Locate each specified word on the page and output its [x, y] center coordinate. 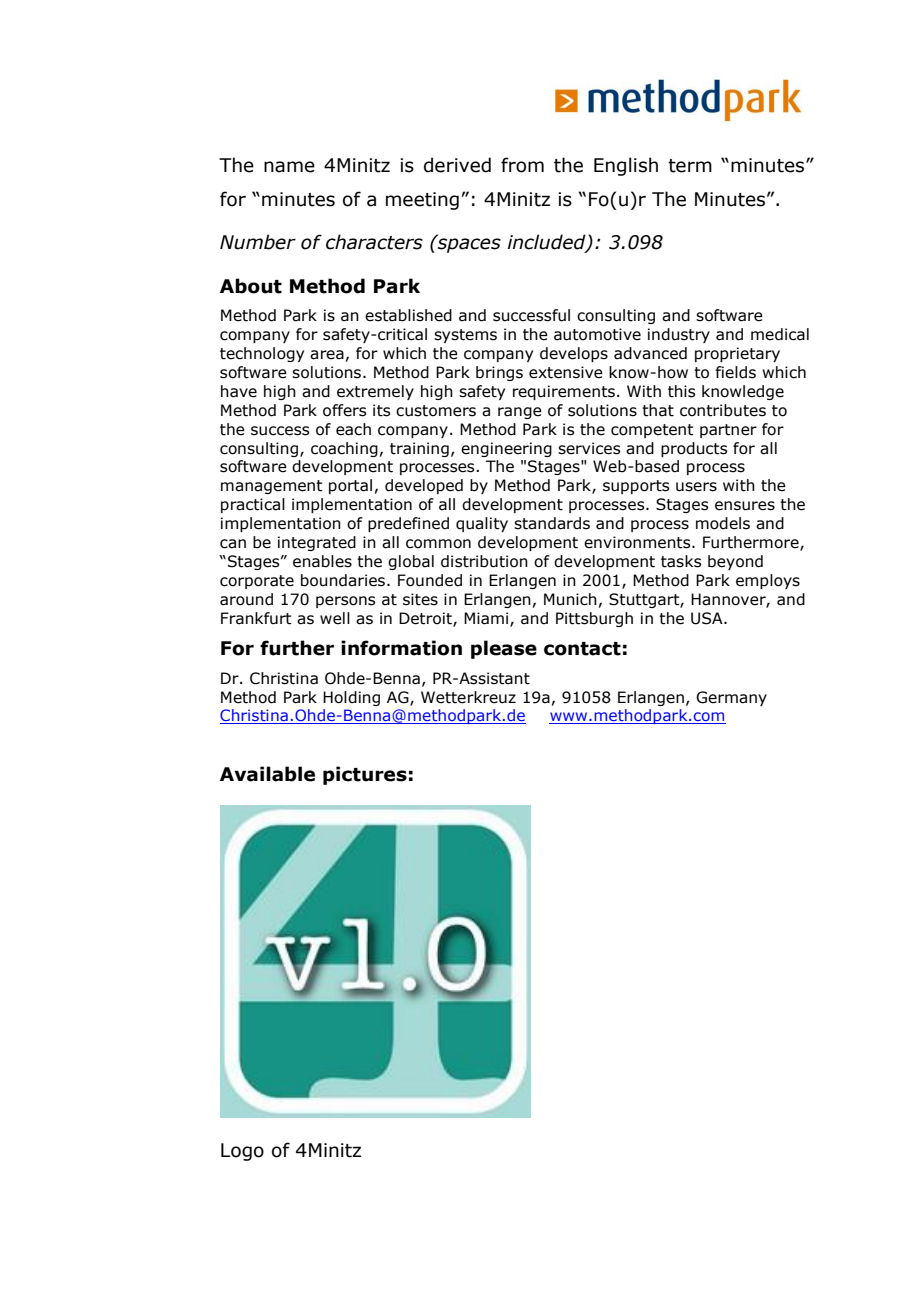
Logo [242, 1152]
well [335, 618]
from [522, 165]
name [289, 167]
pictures [365, 775]
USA [708, 618]
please [504, 649]
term [690, 166]
